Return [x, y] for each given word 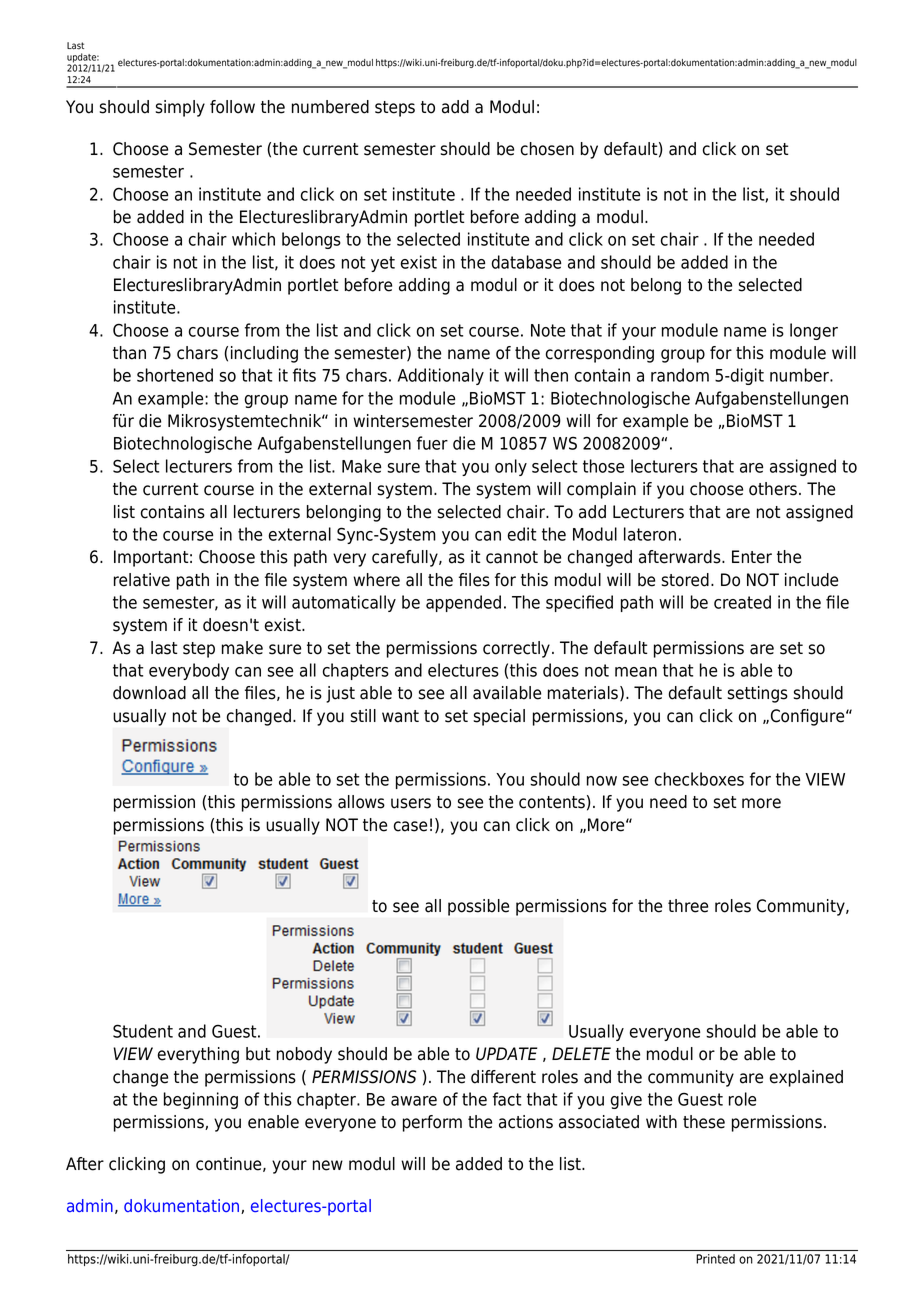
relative [142, 580]
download [149, 693]
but [258, 1054]
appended [463, 603]
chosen [547, 149]
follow [232, 107]
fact [507, 1099]
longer [814, 331]
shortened [175, 375]
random [680, 375]
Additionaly [441, 376]
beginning [201, 1100]
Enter [752, 557]
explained [806, 1078]
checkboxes [699, 779]
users [411, 803]
